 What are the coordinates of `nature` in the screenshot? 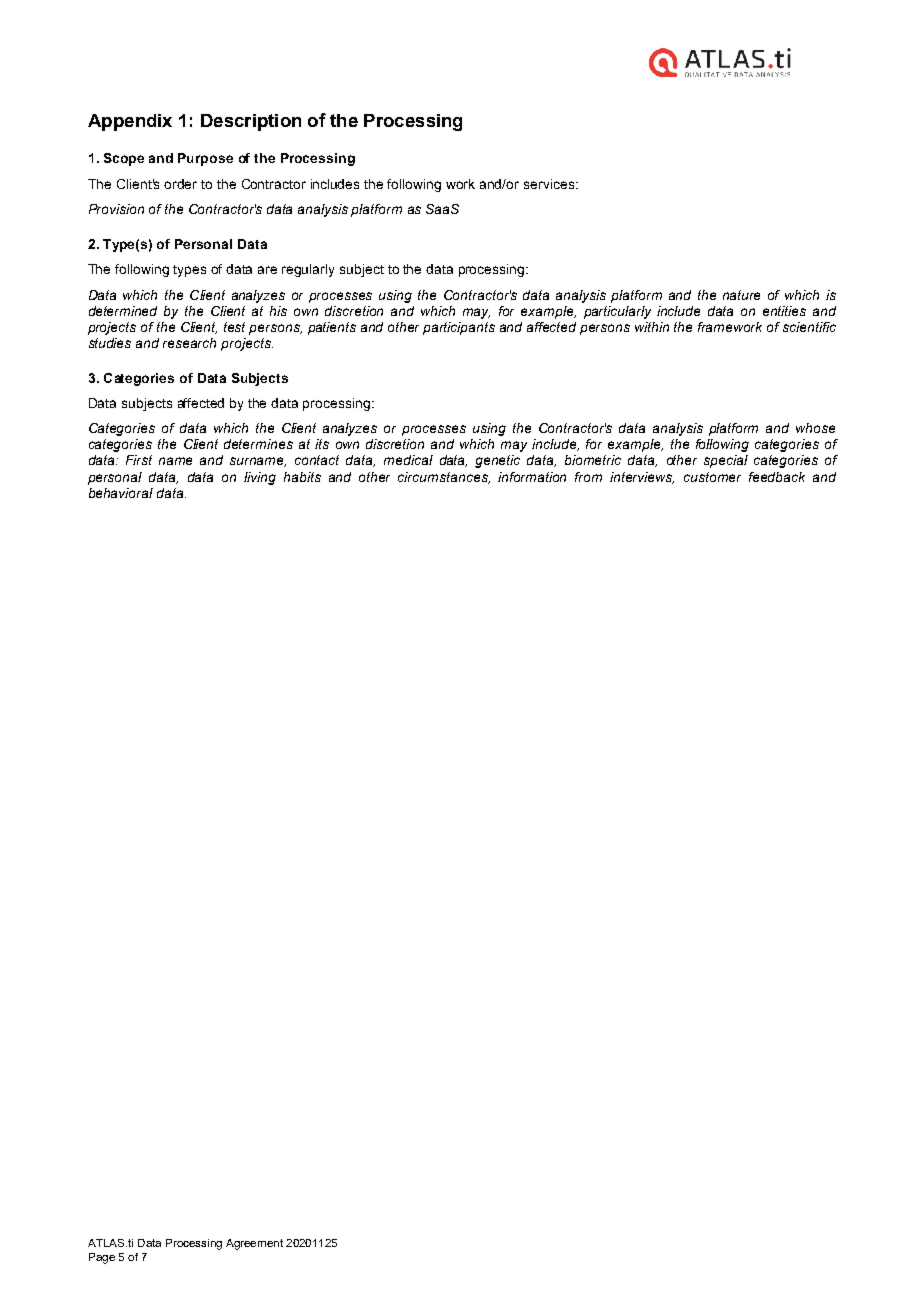 It's located at (741, 295).
